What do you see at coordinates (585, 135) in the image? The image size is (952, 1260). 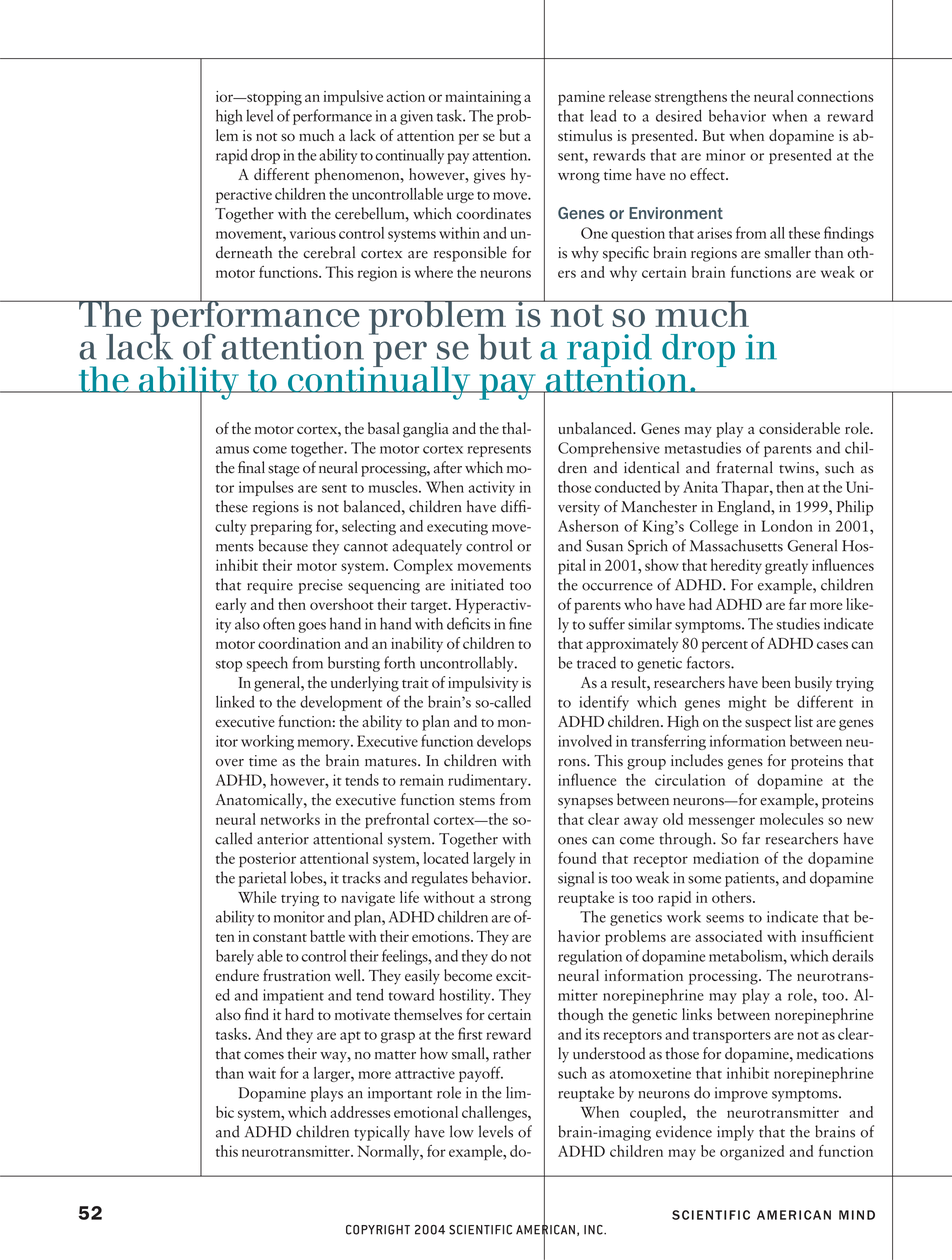 I see `stimulus` at bounding box center [585, 135].
